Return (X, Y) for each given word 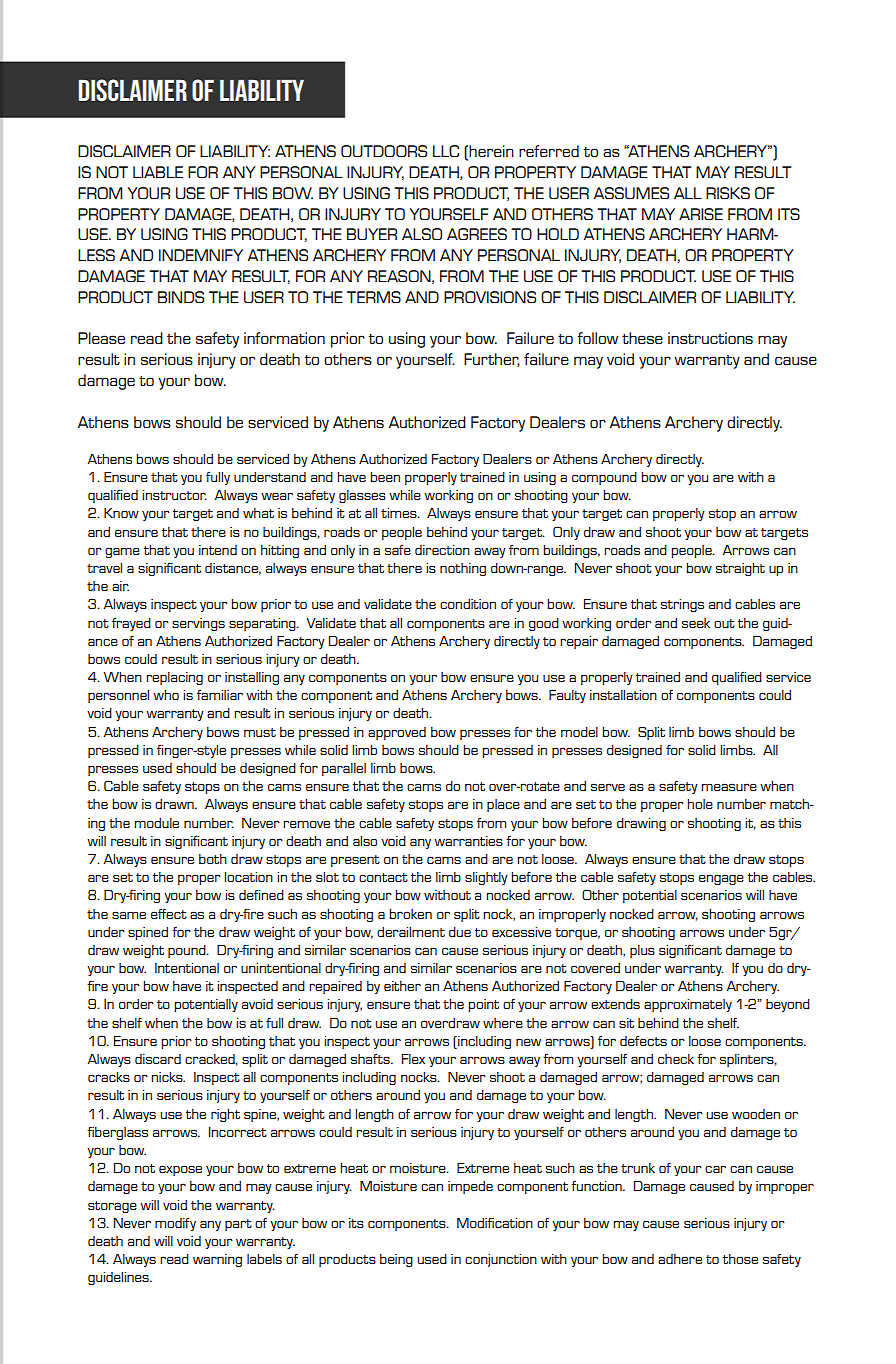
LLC (446, 151)
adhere (680, 1259)
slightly (486, 878)
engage (721, 879)
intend (218, 550)
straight (740, 569)
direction (442, 550)
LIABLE (158, 172)
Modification (495, 1223)
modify (175, 1224)
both (213, 859)
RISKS (728, 193)
